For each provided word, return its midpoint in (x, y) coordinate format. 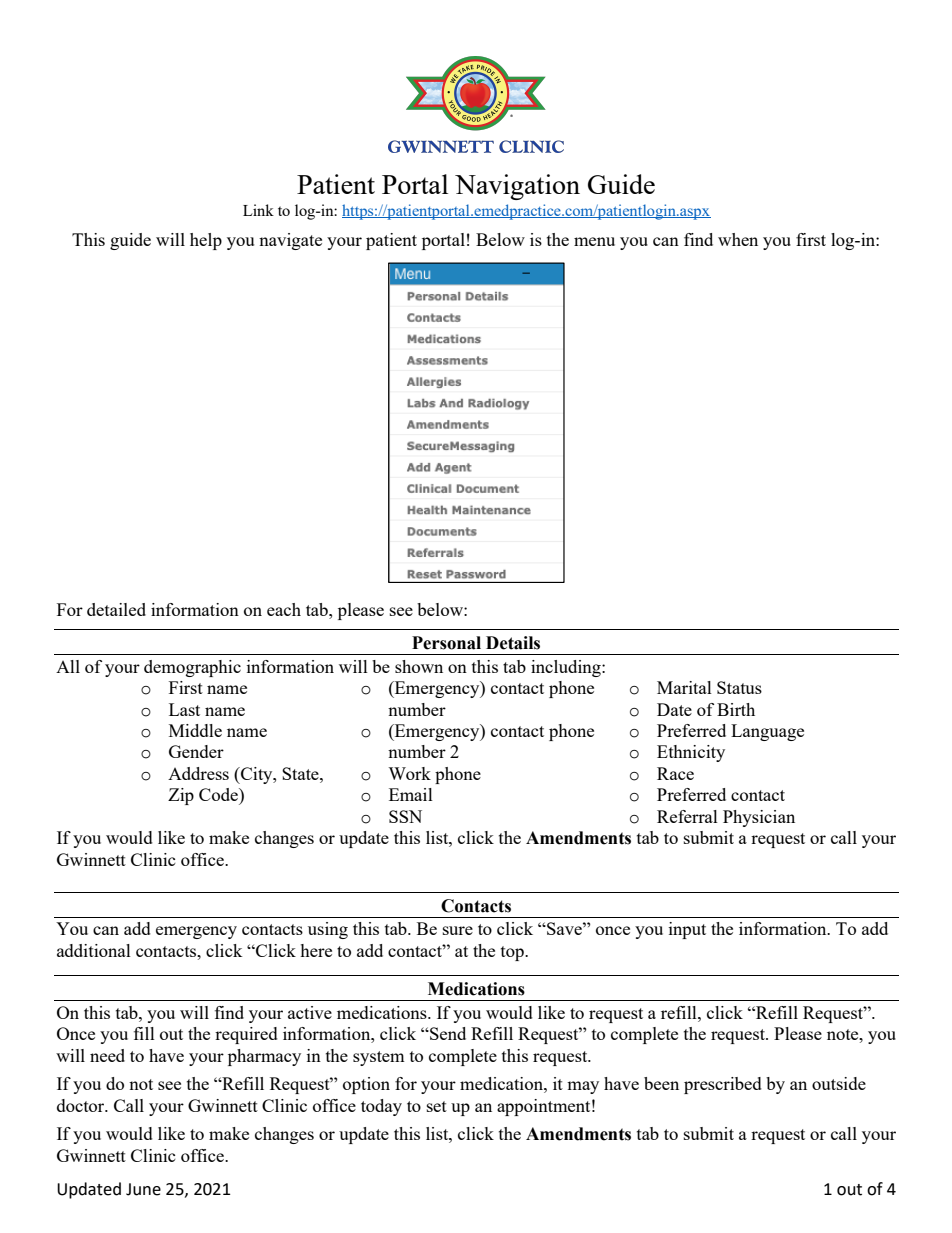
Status (739, 687)
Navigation (517, 187)
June (143, 1189)
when (738, 239)
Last (184, 709)
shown (419, 666)
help (206, 241)
